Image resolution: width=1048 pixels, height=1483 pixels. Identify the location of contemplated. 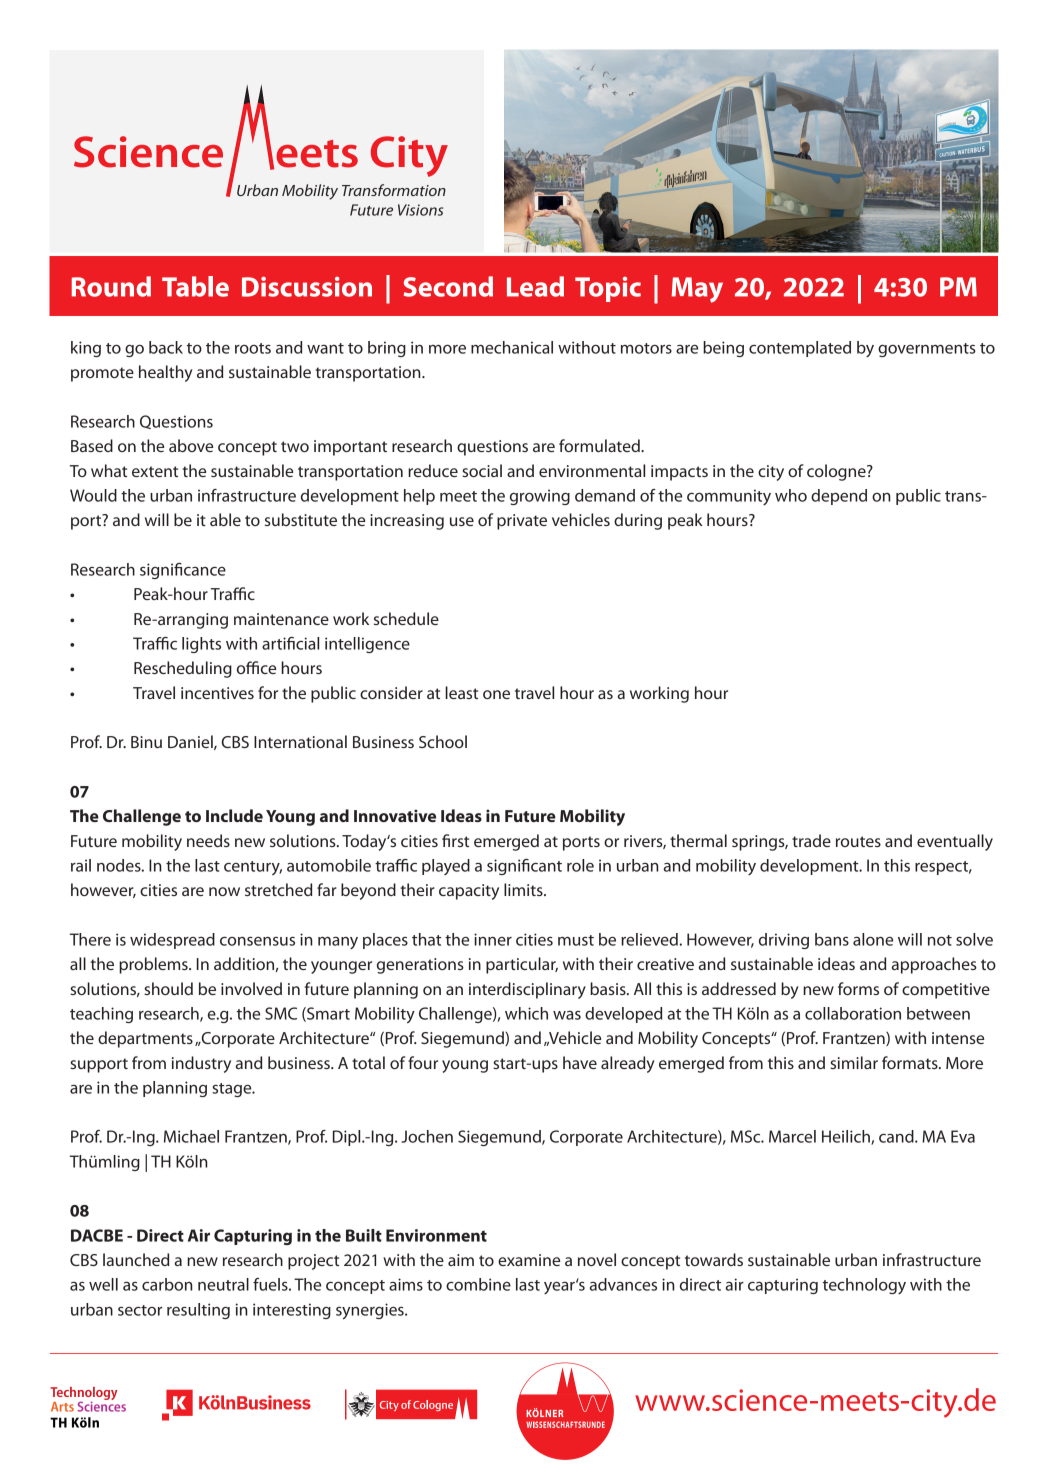
(800, 349).
